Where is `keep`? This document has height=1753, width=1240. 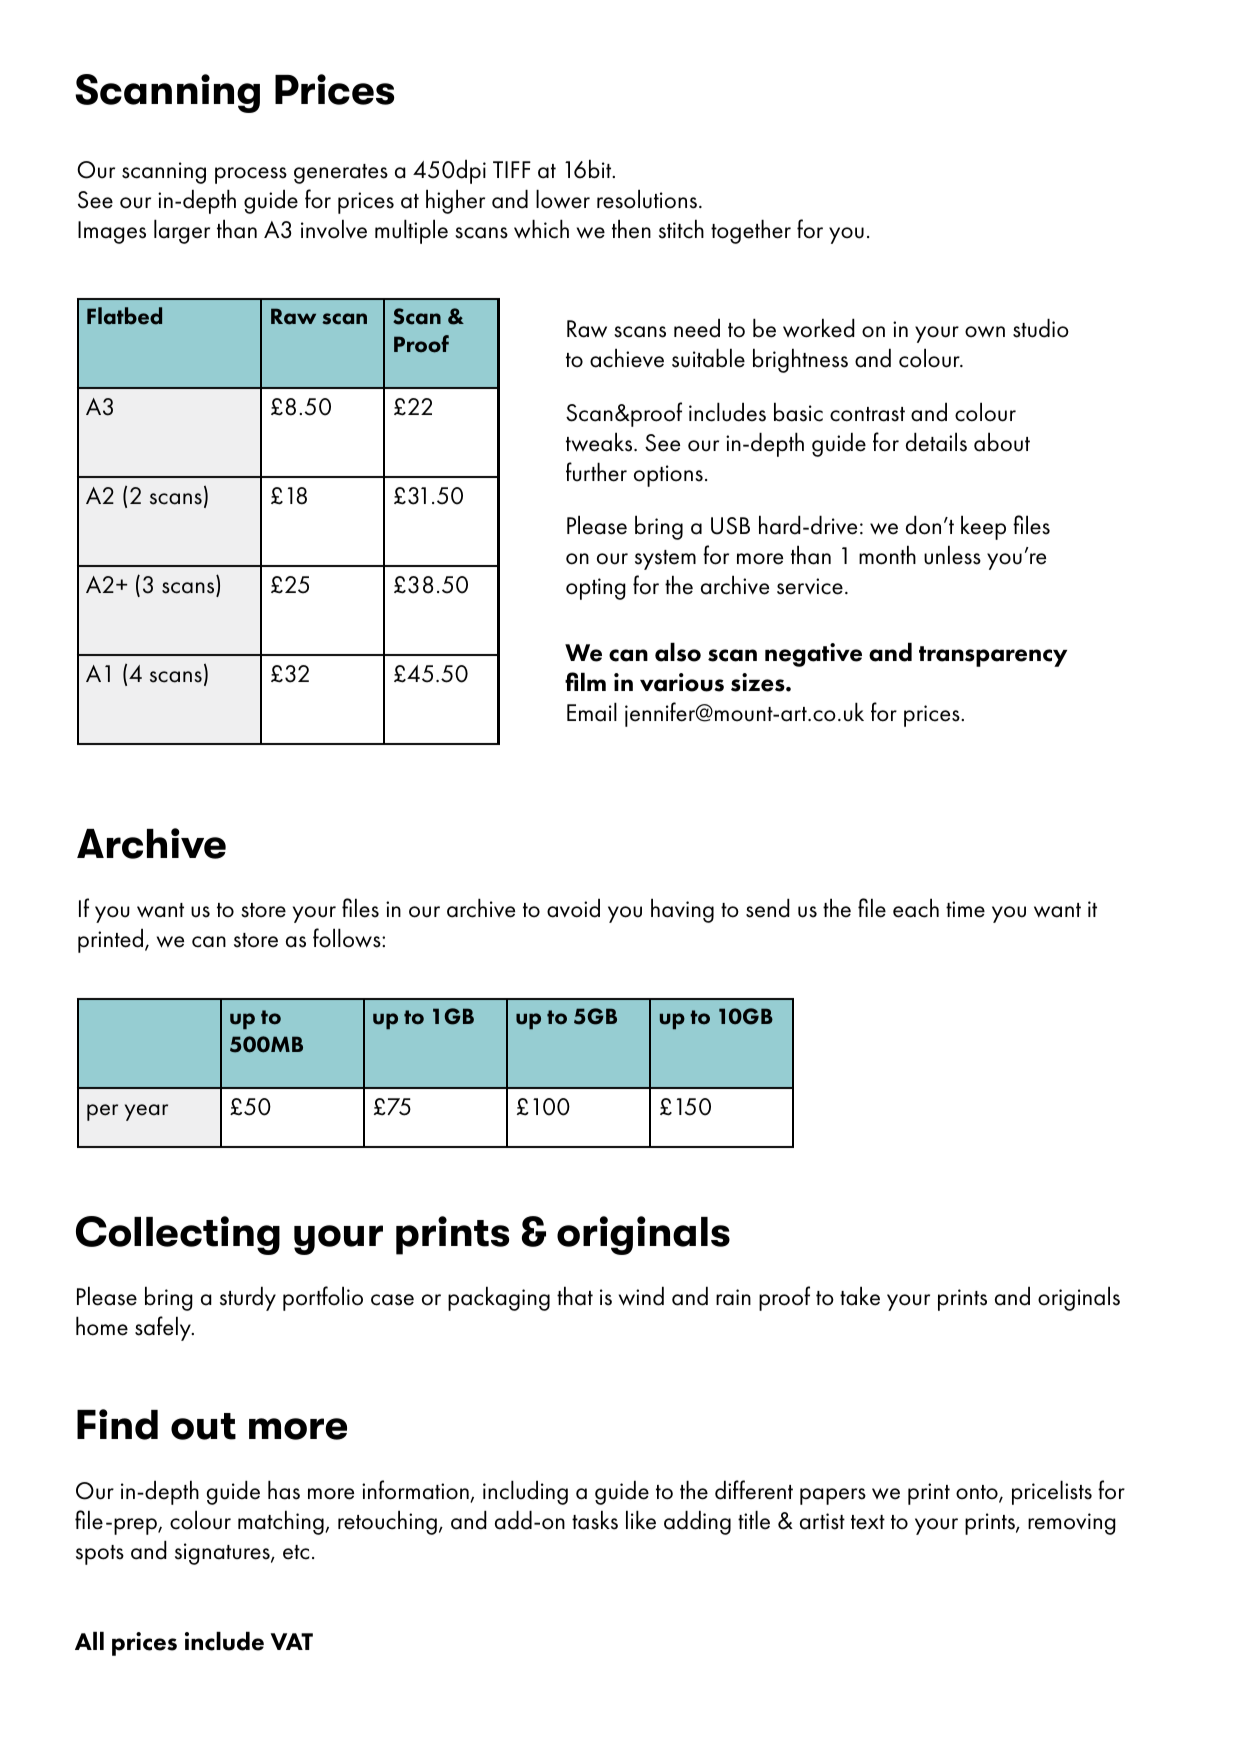
keep is located at coordinates (983, 527).
